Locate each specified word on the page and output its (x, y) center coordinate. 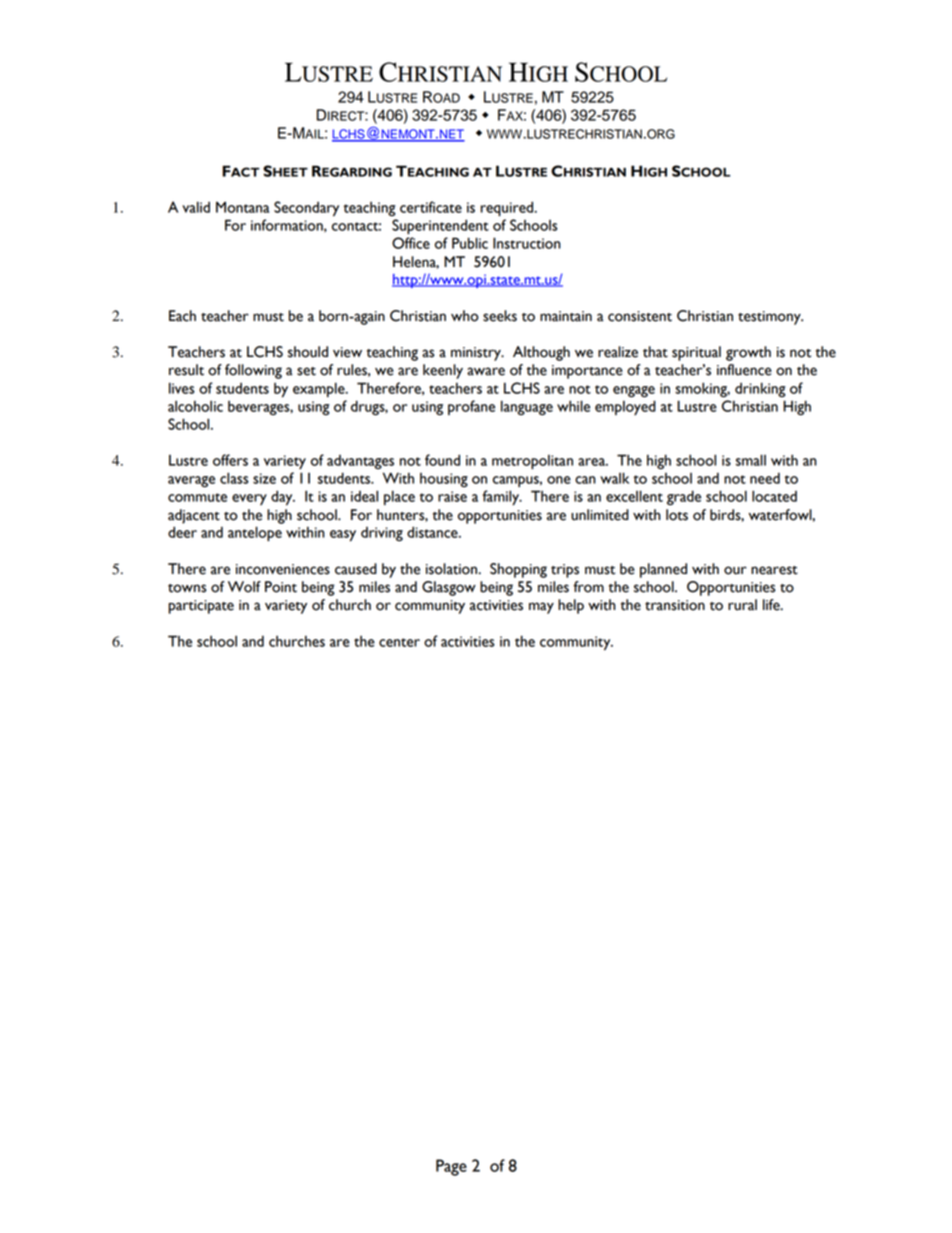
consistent (640, 316)
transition (675, 605)
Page (451, 1167)
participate (201, 607)
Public (470, 243)
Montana (242, 207)
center (399, 642)
